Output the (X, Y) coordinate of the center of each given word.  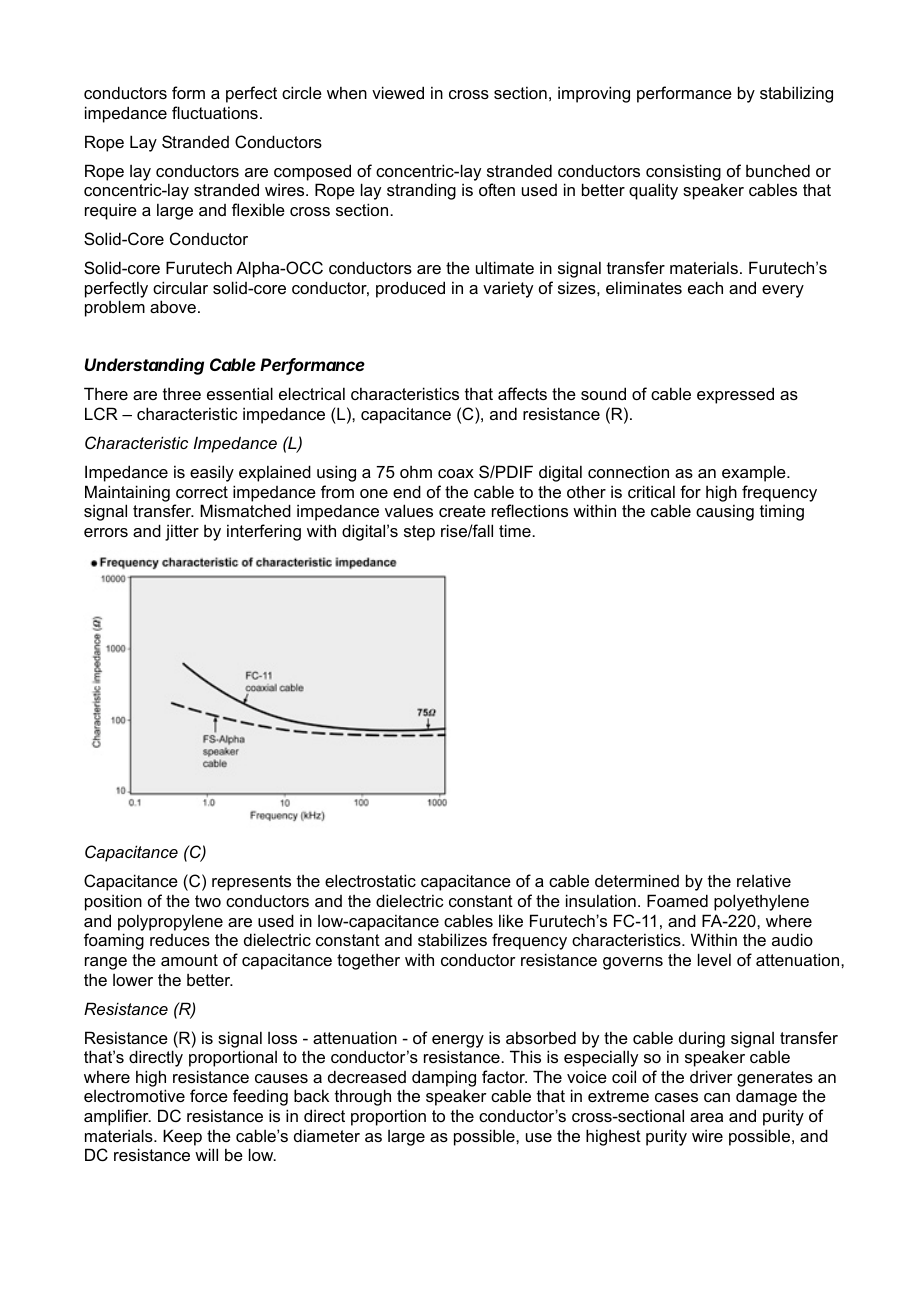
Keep (182, 1137)
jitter (182, 532)
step (419, 533)
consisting (683, 172)
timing (782, 512)
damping (444, 1078)
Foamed (677, 900)
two (208, 901)
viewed (398, 92)
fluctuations (215, 112)
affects (522, 393)
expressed (735, 395)
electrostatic (370, 880)
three (182, 394)
